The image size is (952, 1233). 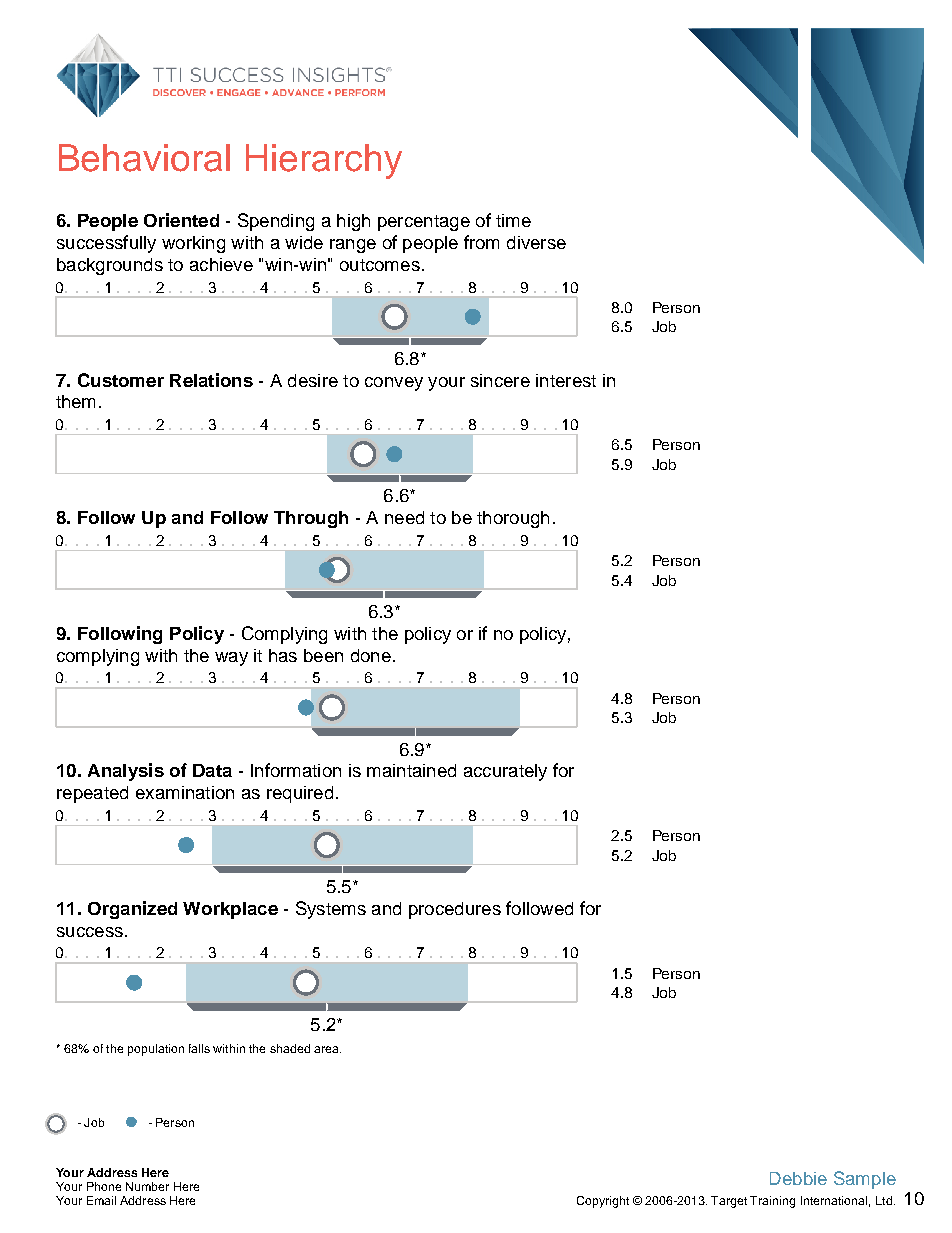 What do you see at coordinates (513, 220) in the screenshot?
I see `time` at bounding box center [513, 220].
